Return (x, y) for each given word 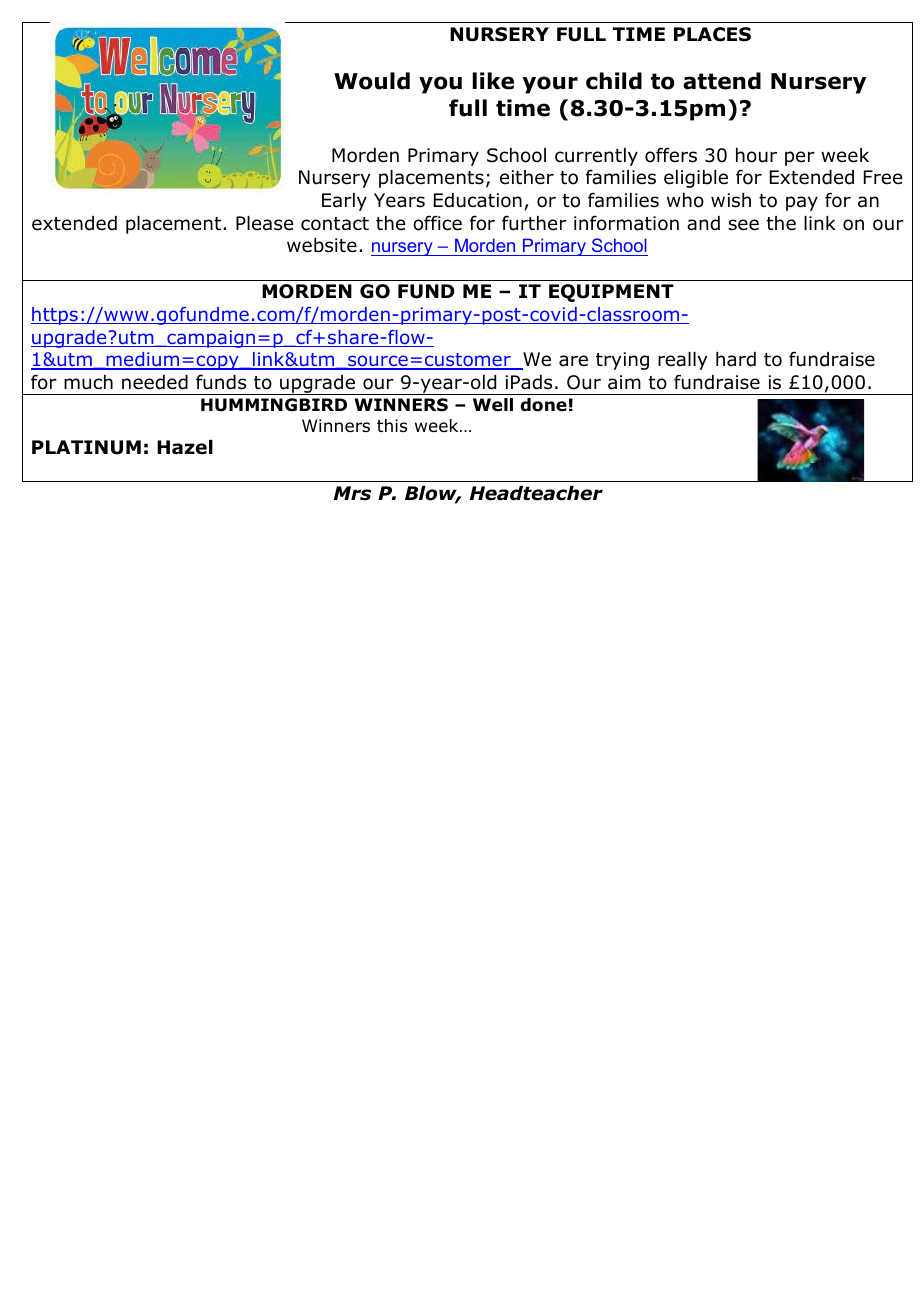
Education (478, 200)
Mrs (352, 493)
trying (622, 361)
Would (372, 81)
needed (155, 382)
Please (264, 223)
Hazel (185, 447)
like (493, 81)
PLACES (712, 34)
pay (802, 203)
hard (736, 359)
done (543, 405)
